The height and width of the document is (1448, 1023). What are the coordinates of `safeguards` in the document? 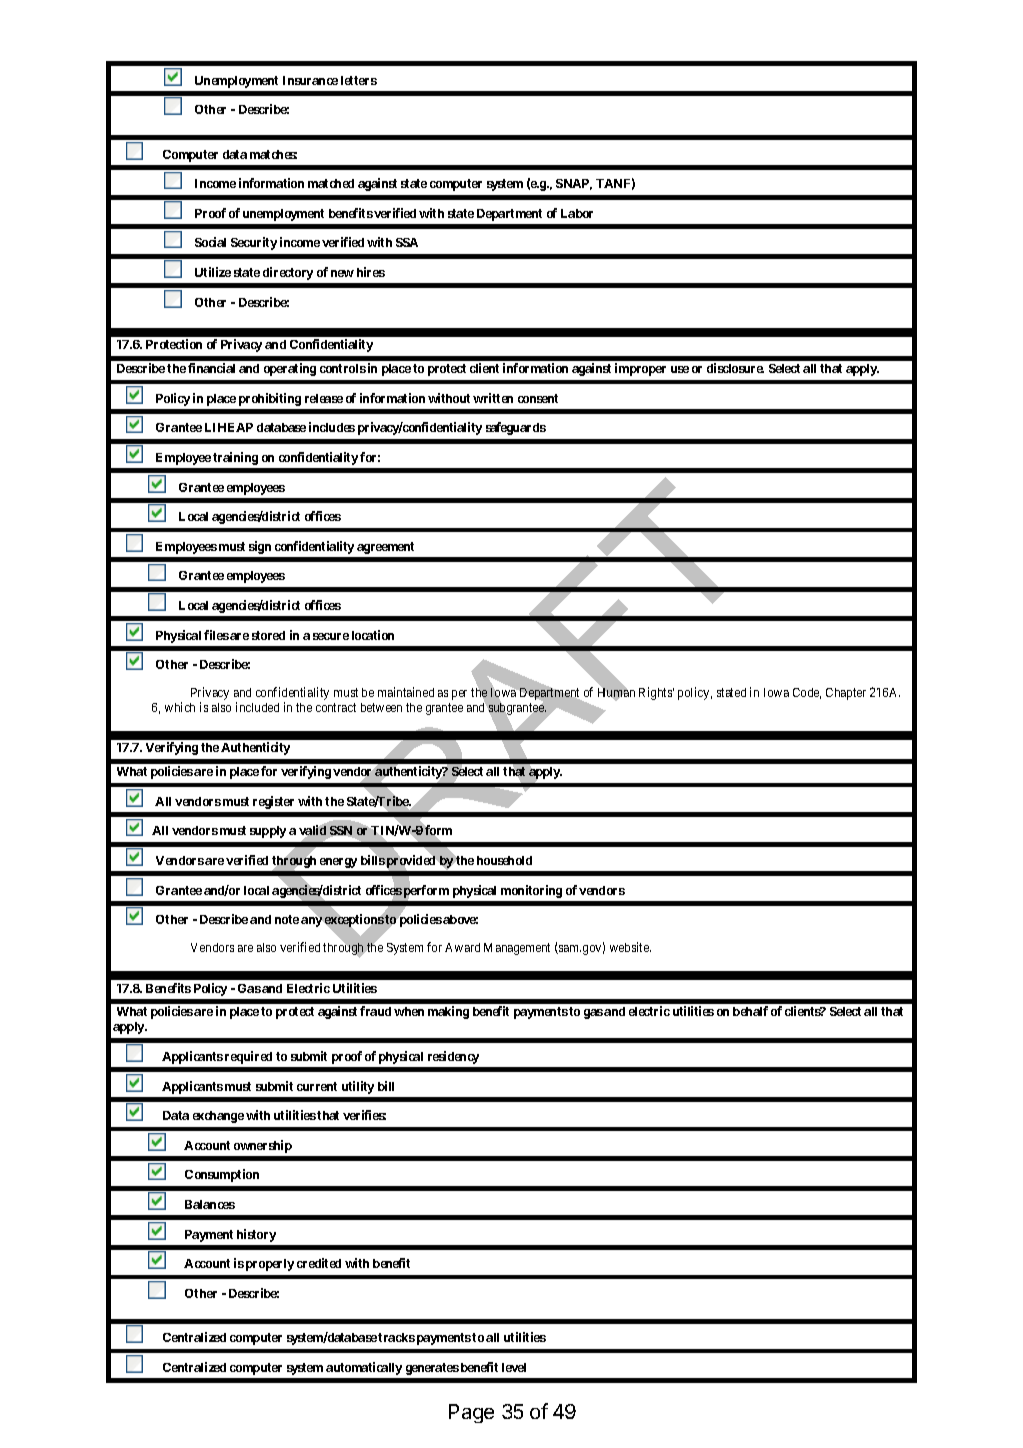 It's located at (516, 428).
